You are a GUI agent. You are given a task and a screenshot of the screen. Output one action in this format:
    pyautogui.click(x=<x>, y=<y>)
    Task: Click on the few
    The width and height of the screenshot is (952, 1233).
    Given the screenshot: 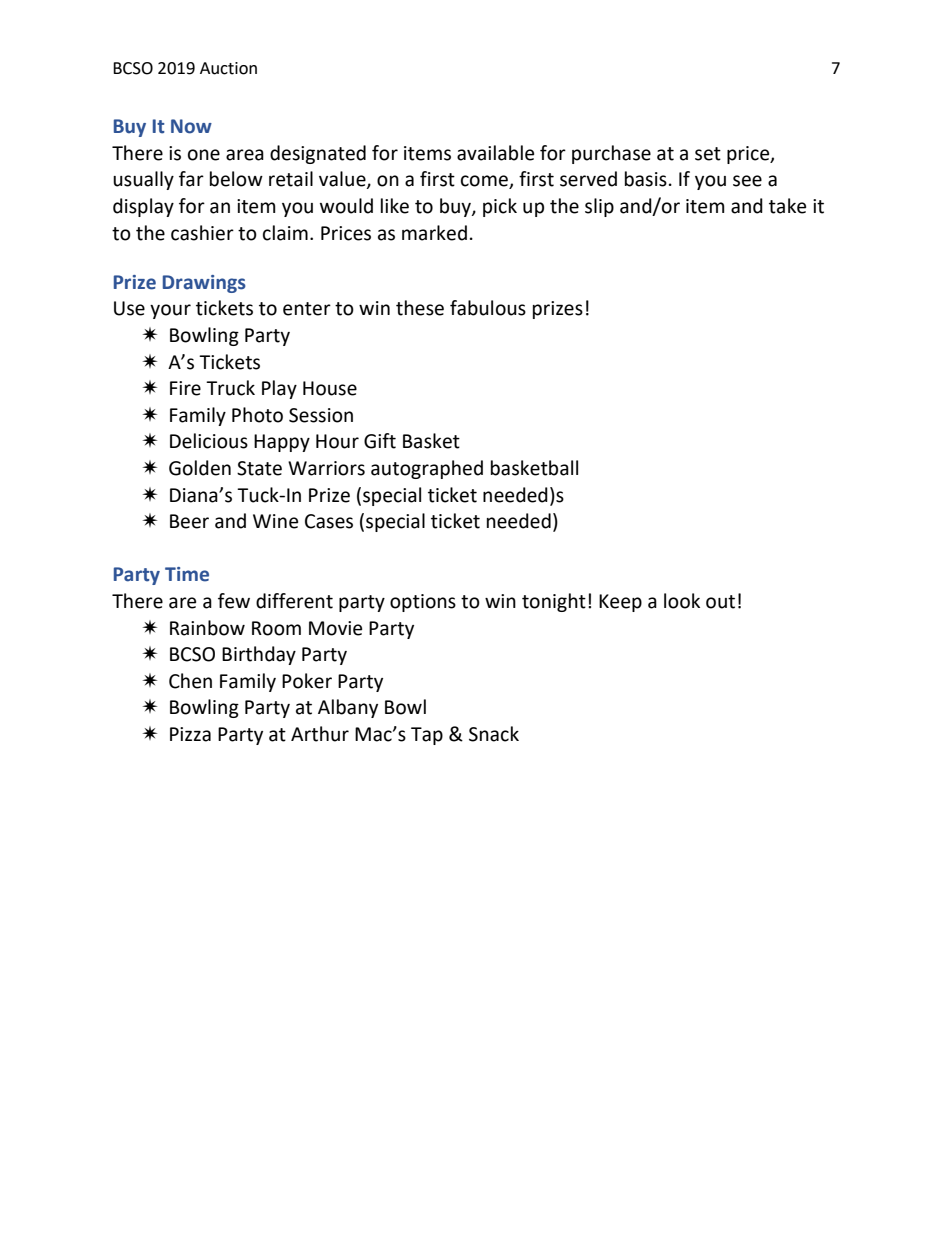 What is the action you would take?
    pyautogui.click(x=234, y=601)
